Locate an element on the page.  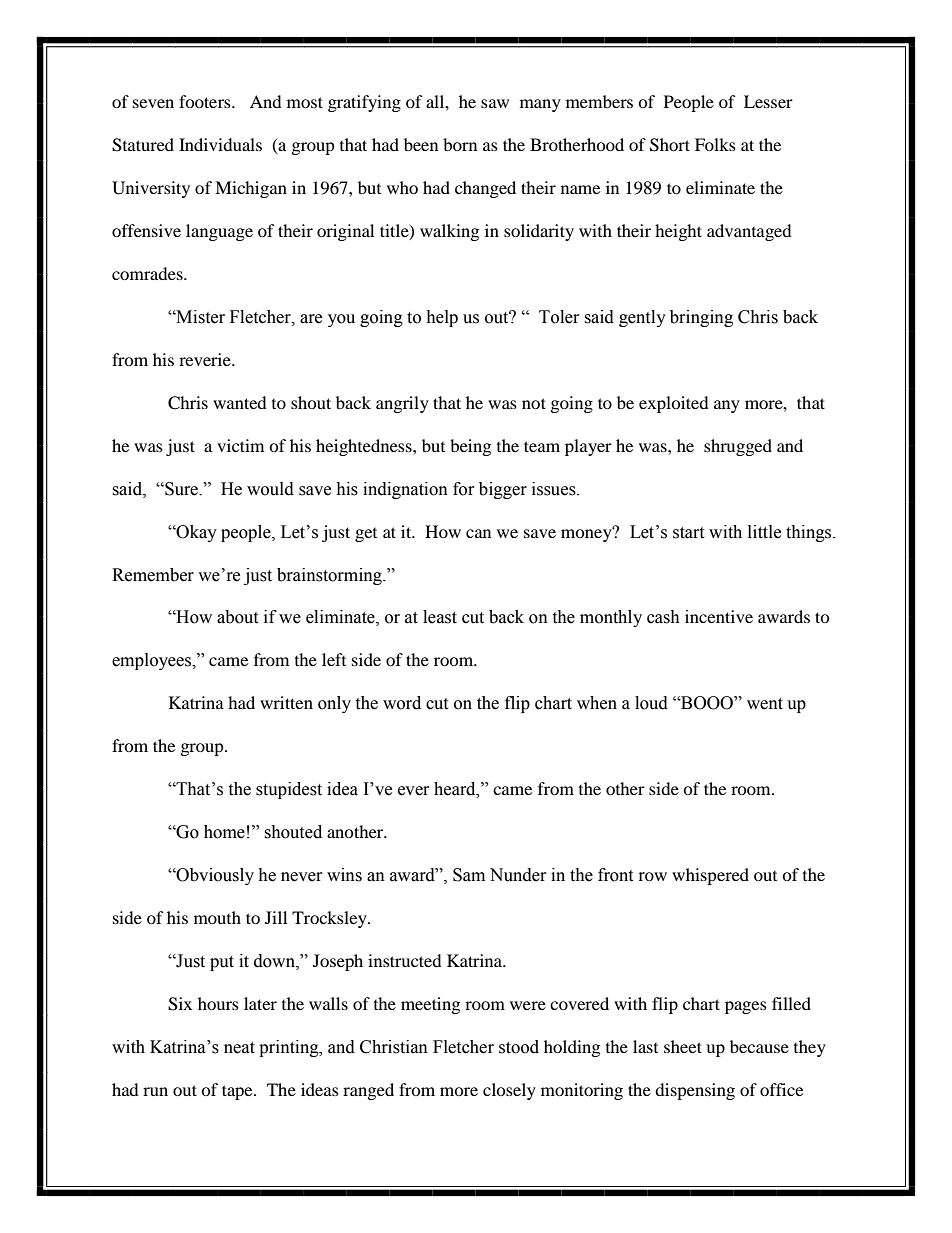
Folks is located at coordinates (715, 144).
